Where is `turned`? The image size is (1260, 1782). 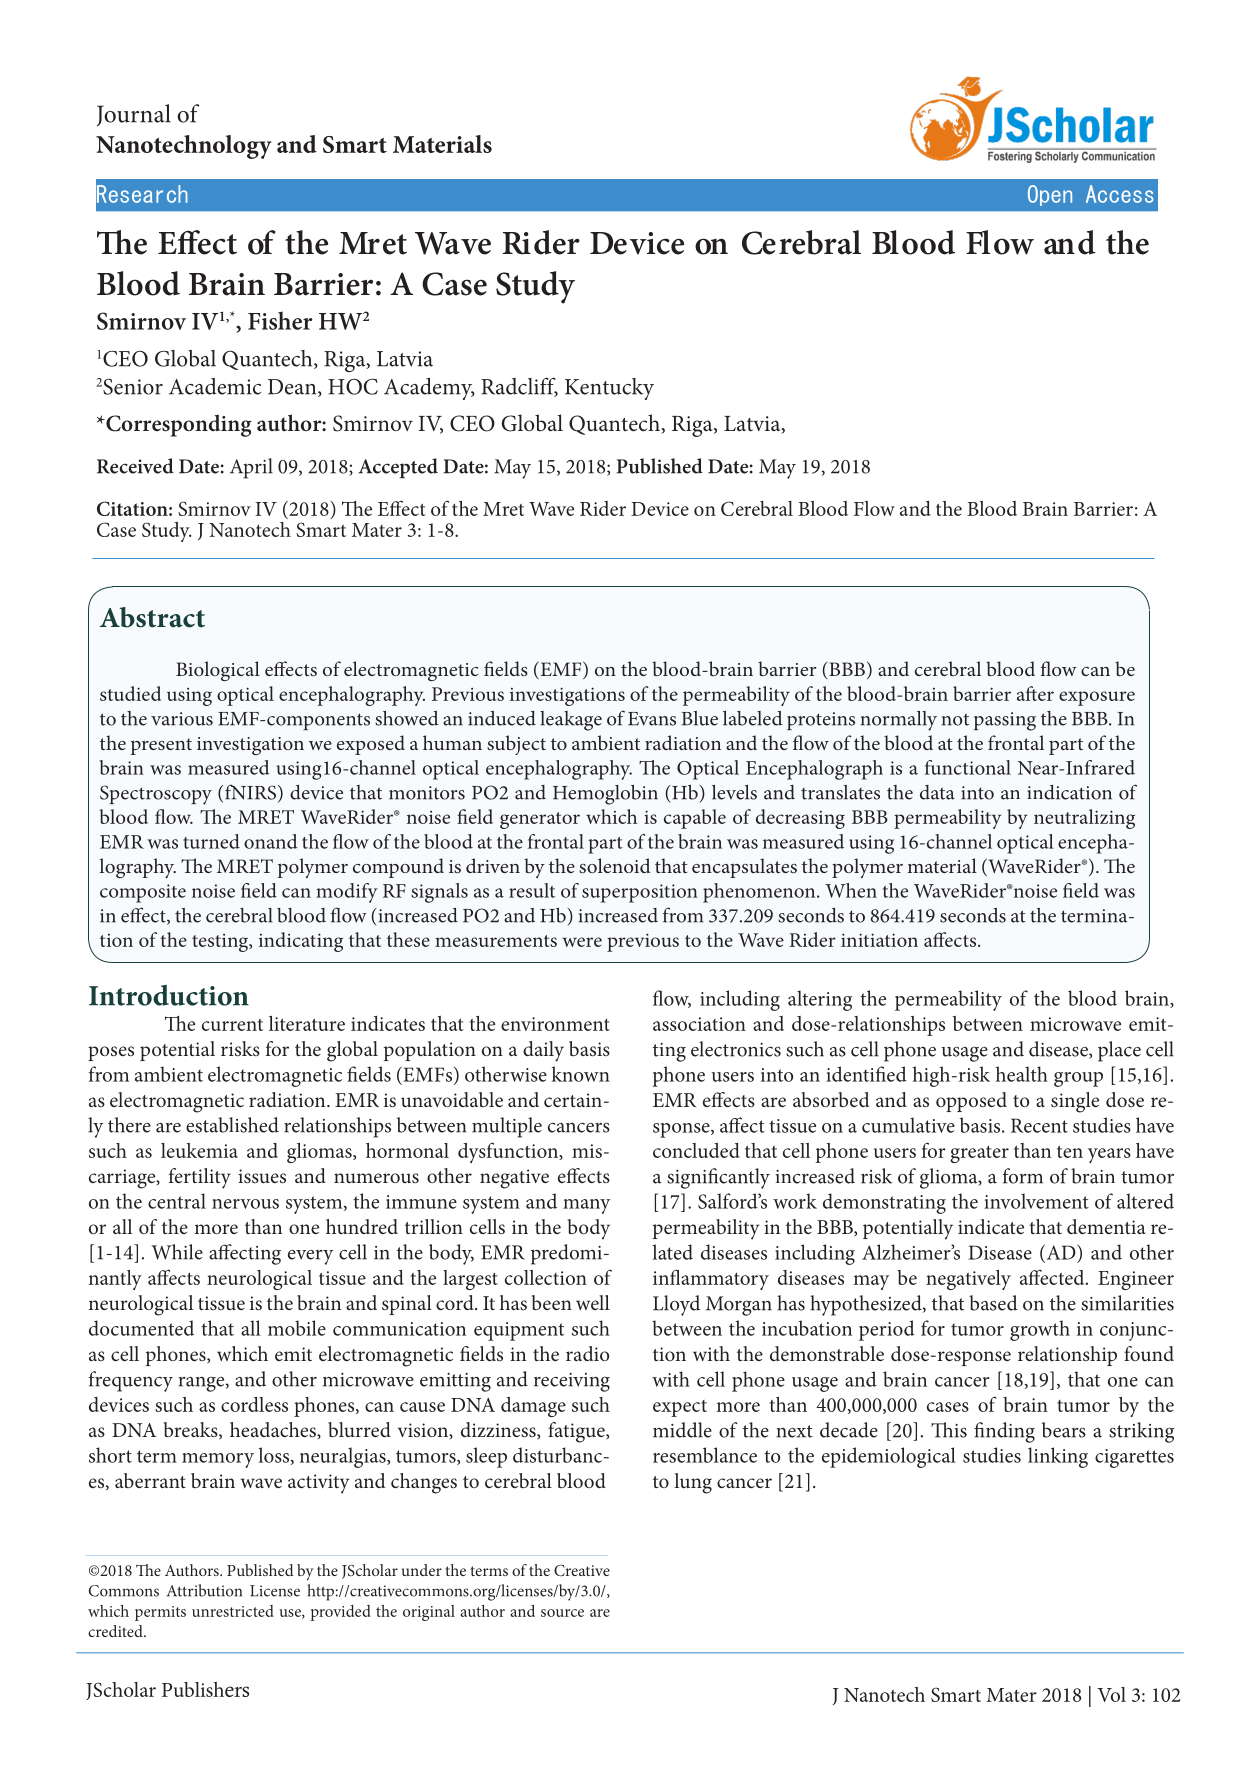 turned is located at coordinates (211, 841).
